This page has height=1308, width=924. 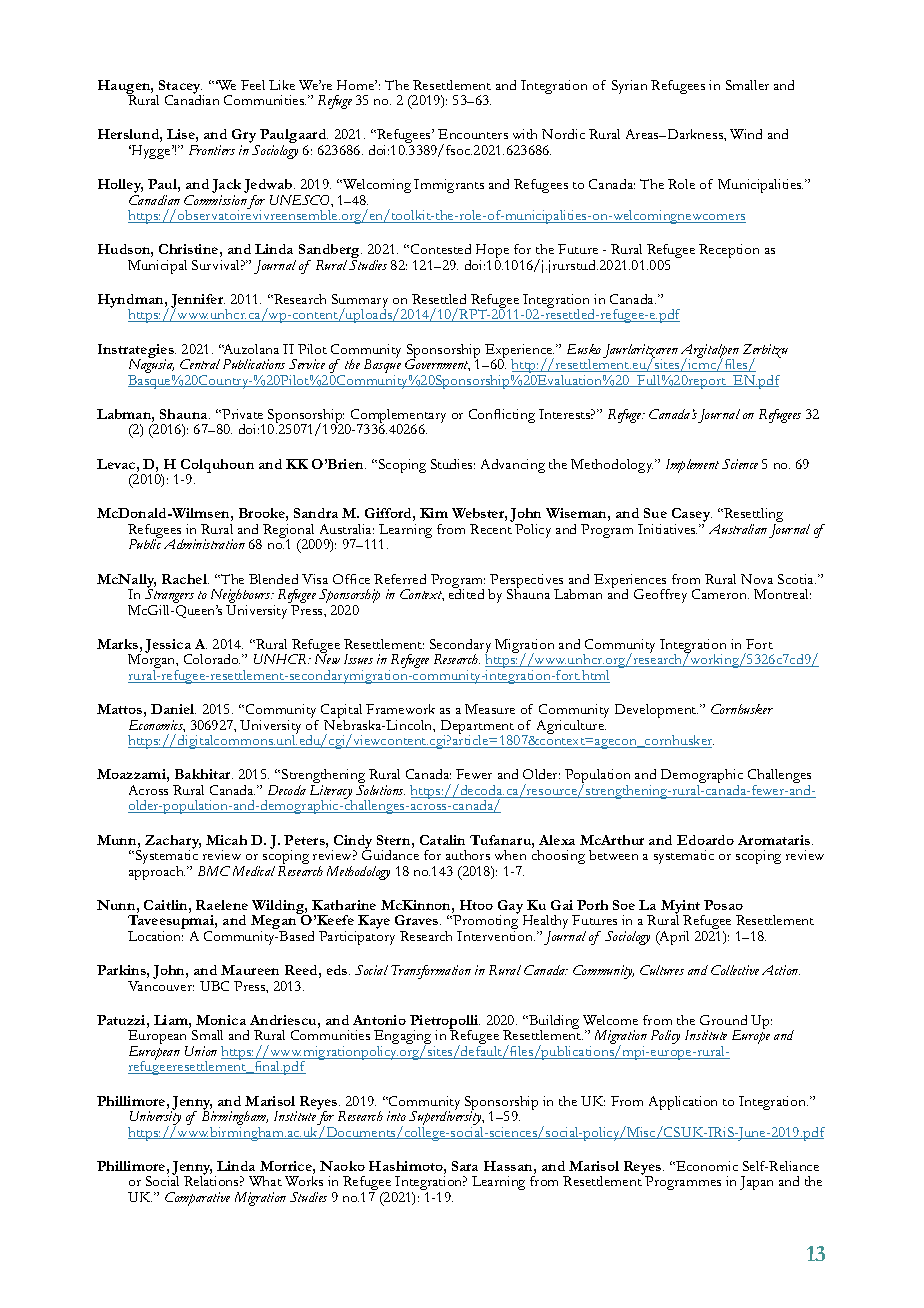 I want to click on Private, so click(x=241, y=414).
